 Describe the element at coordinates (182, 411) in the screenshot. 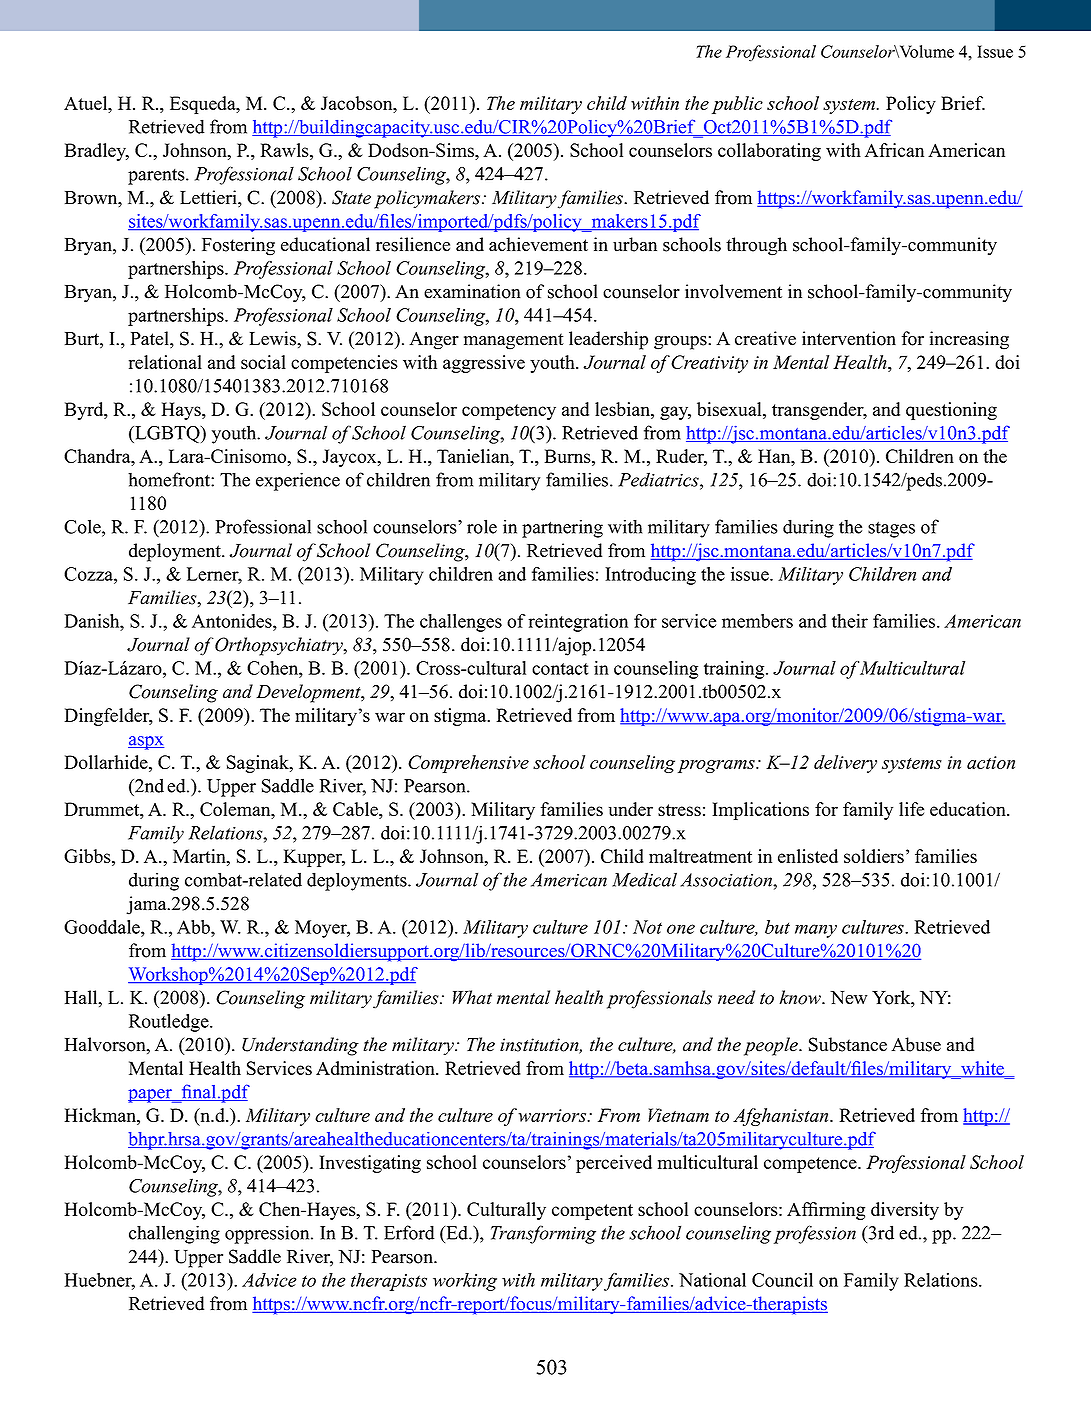

I see `Hays` at that location.
